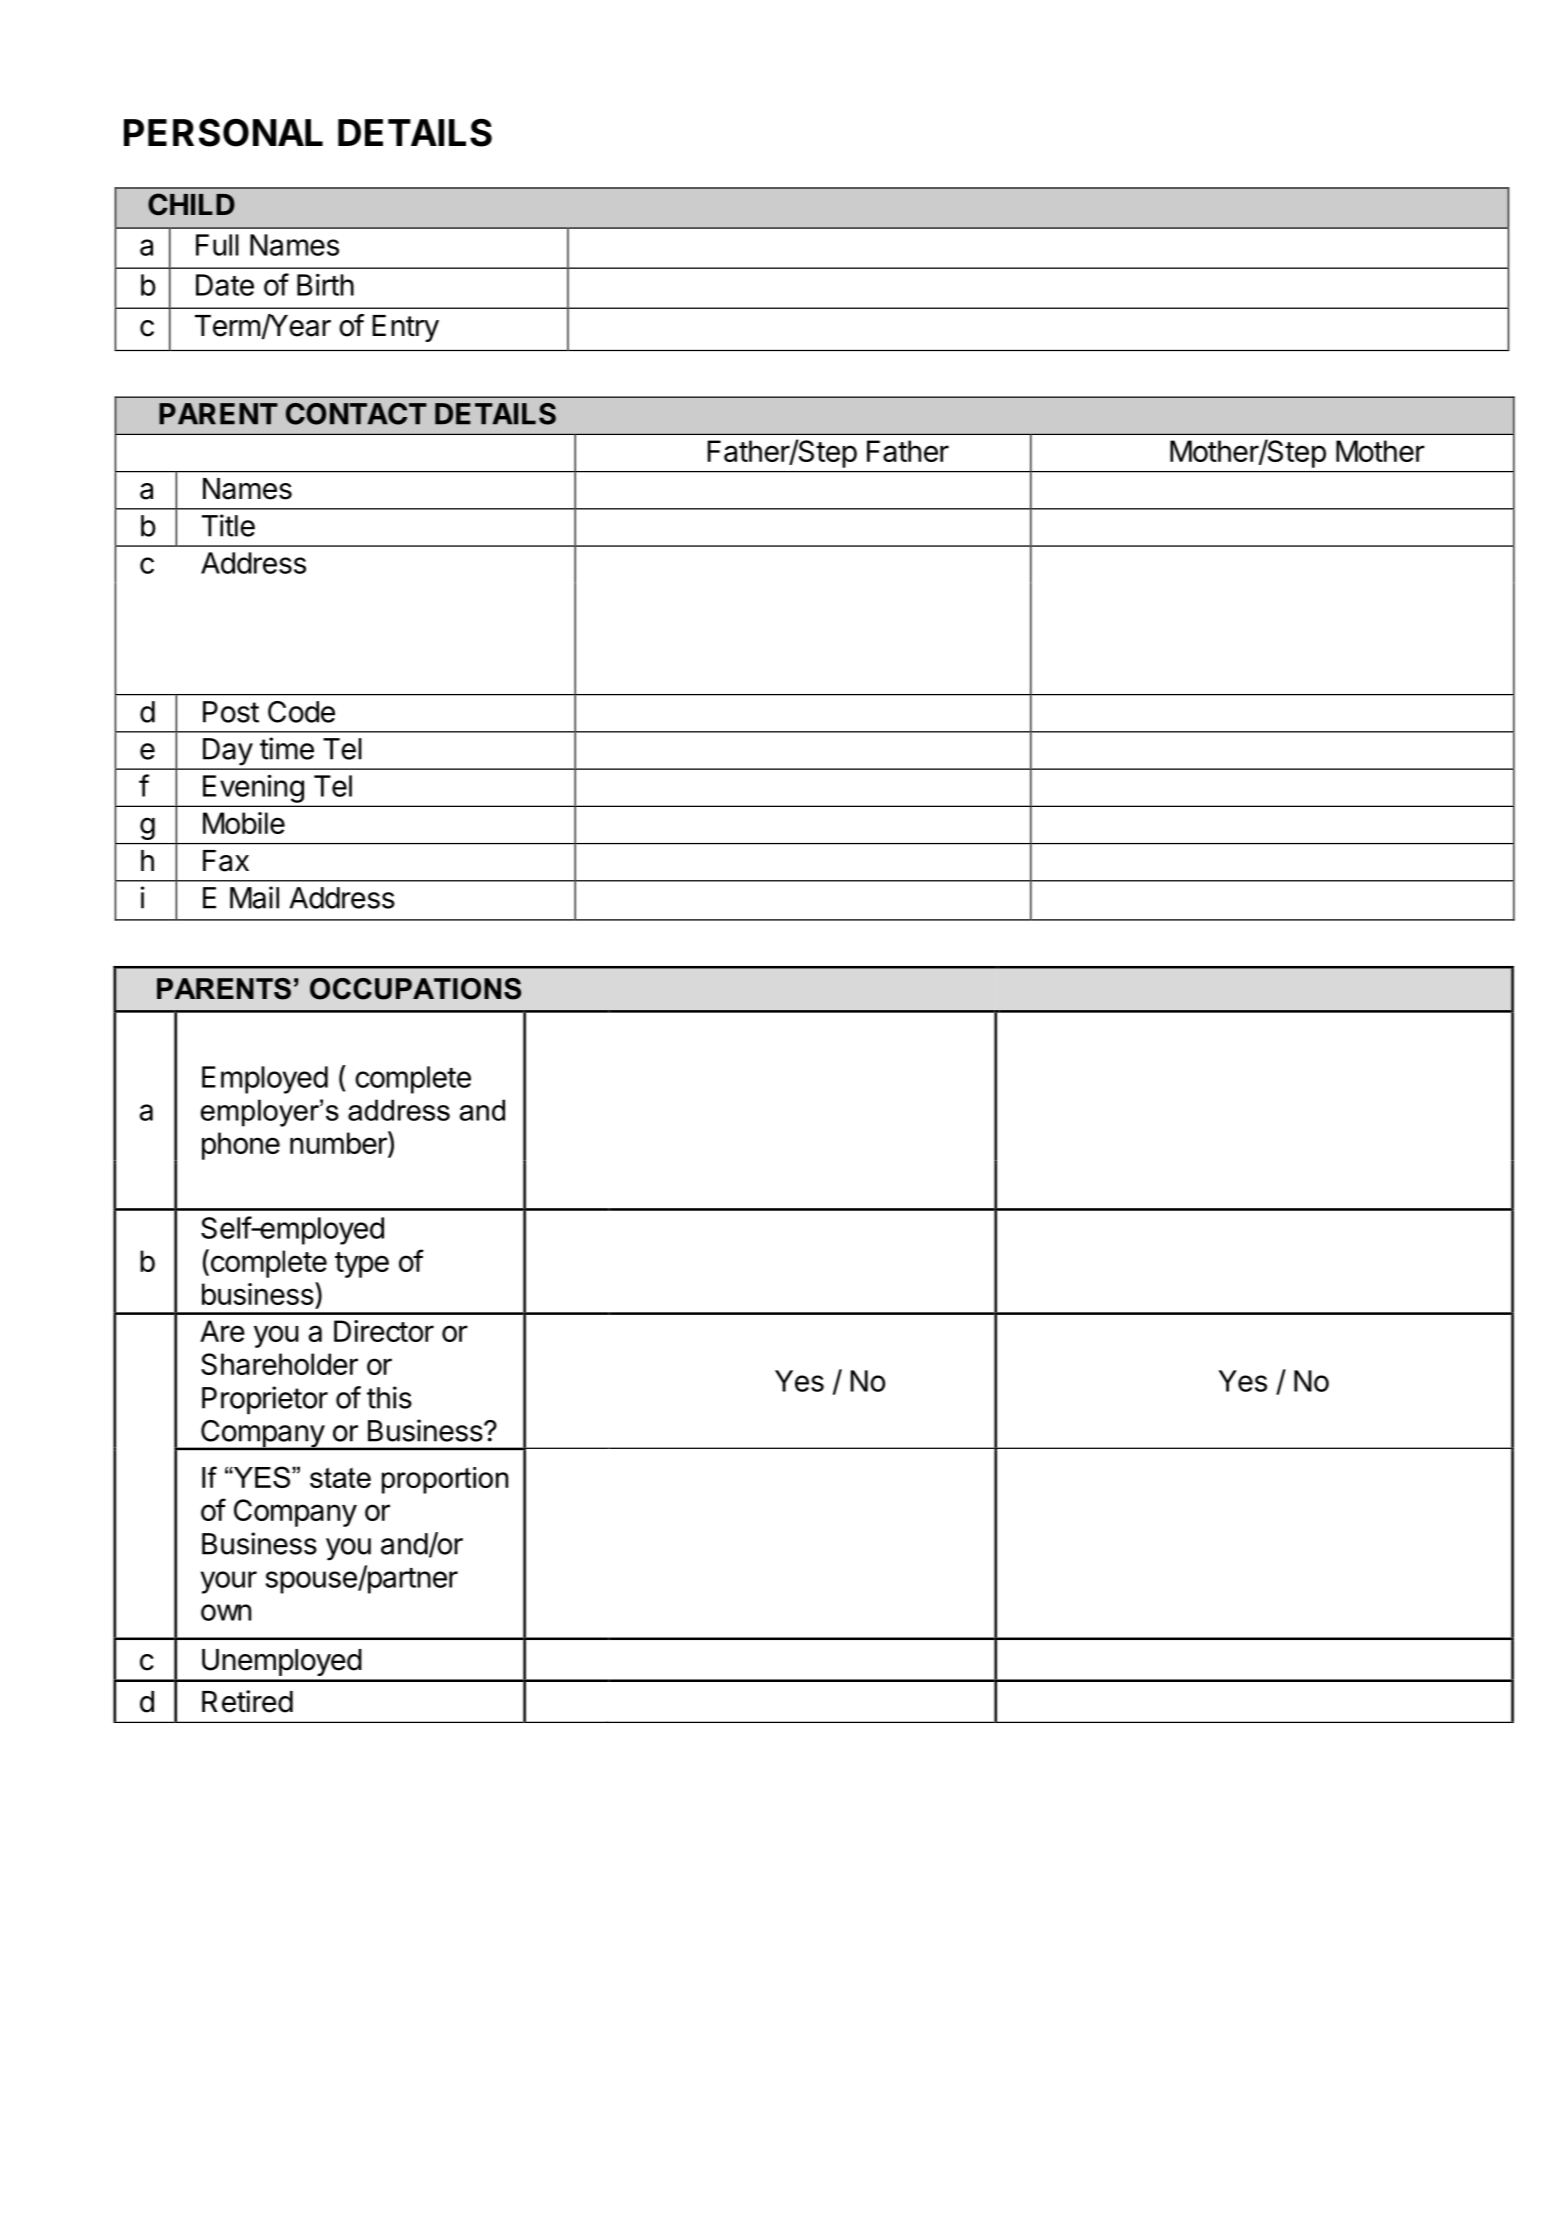 The width and height of the image is (1565, 2213). I want to click on time, so click(287, 748).
